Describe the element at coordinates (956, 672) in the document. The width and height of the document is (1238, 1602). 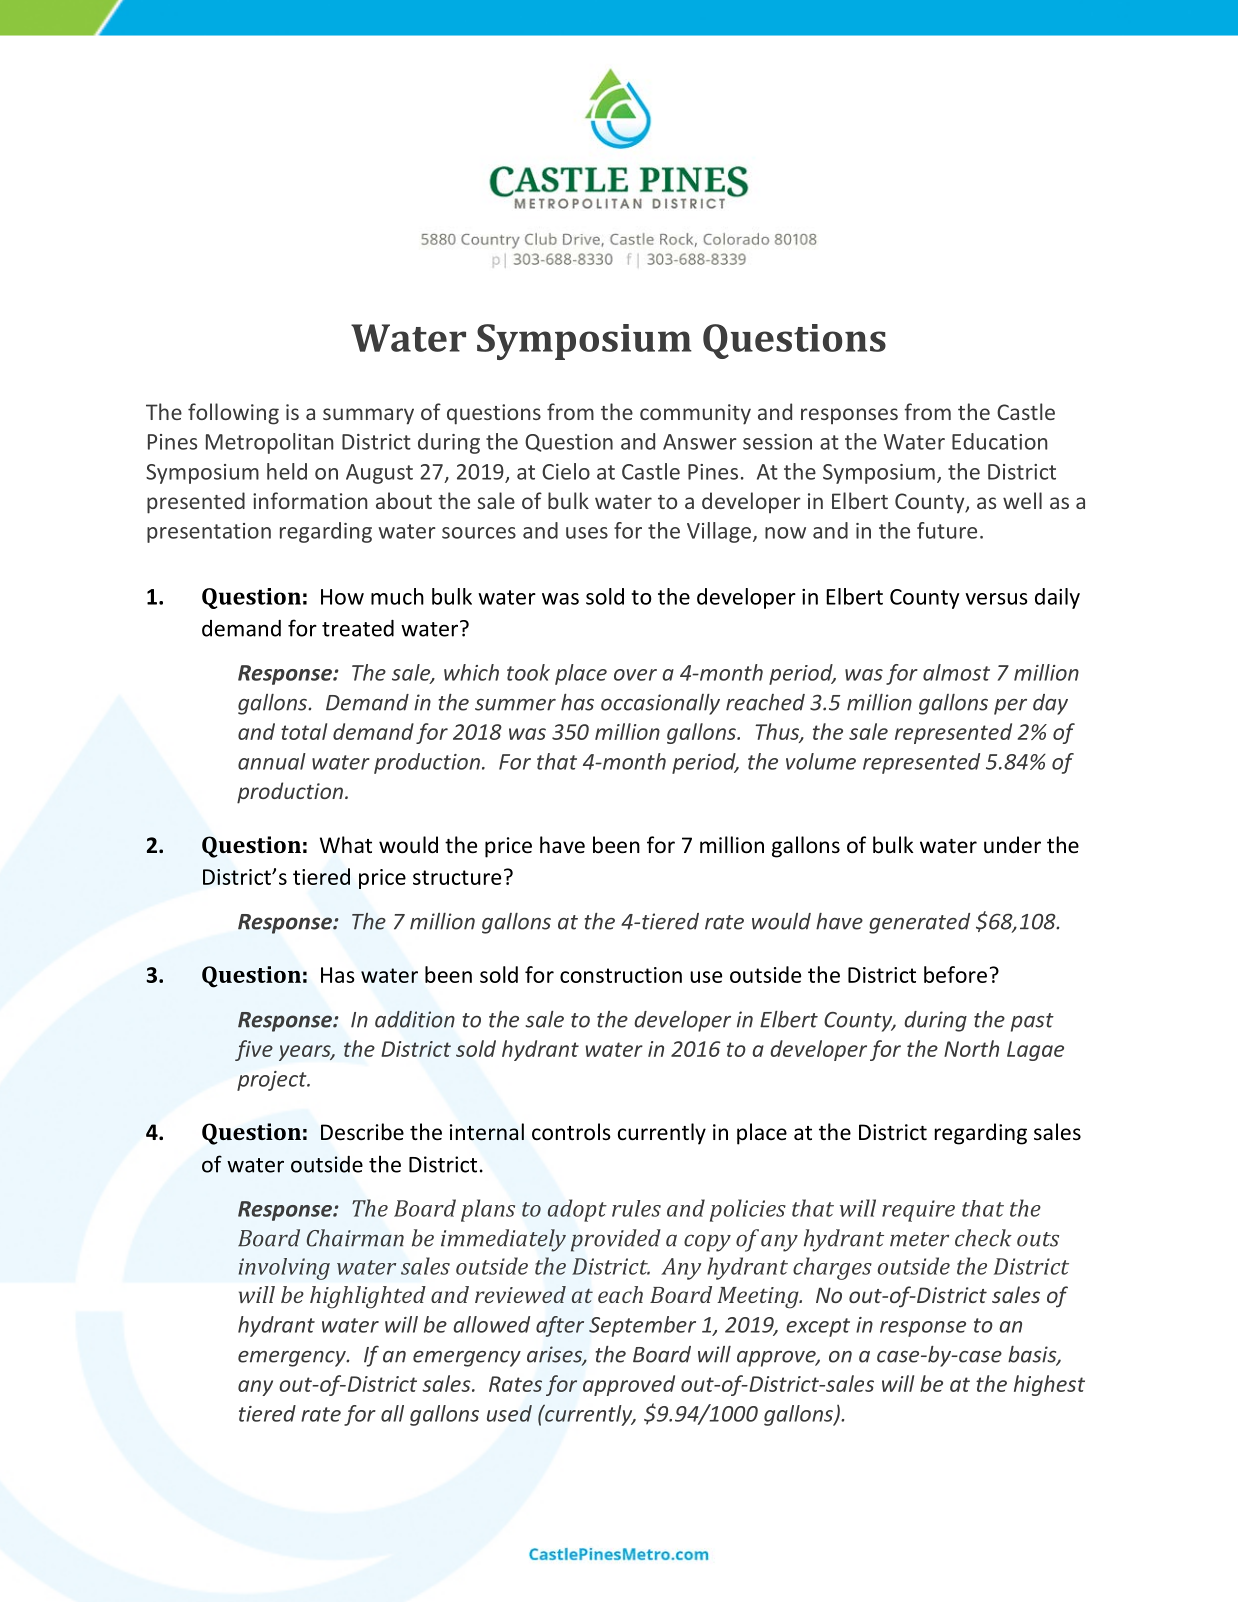
I see `almost` at that location.
